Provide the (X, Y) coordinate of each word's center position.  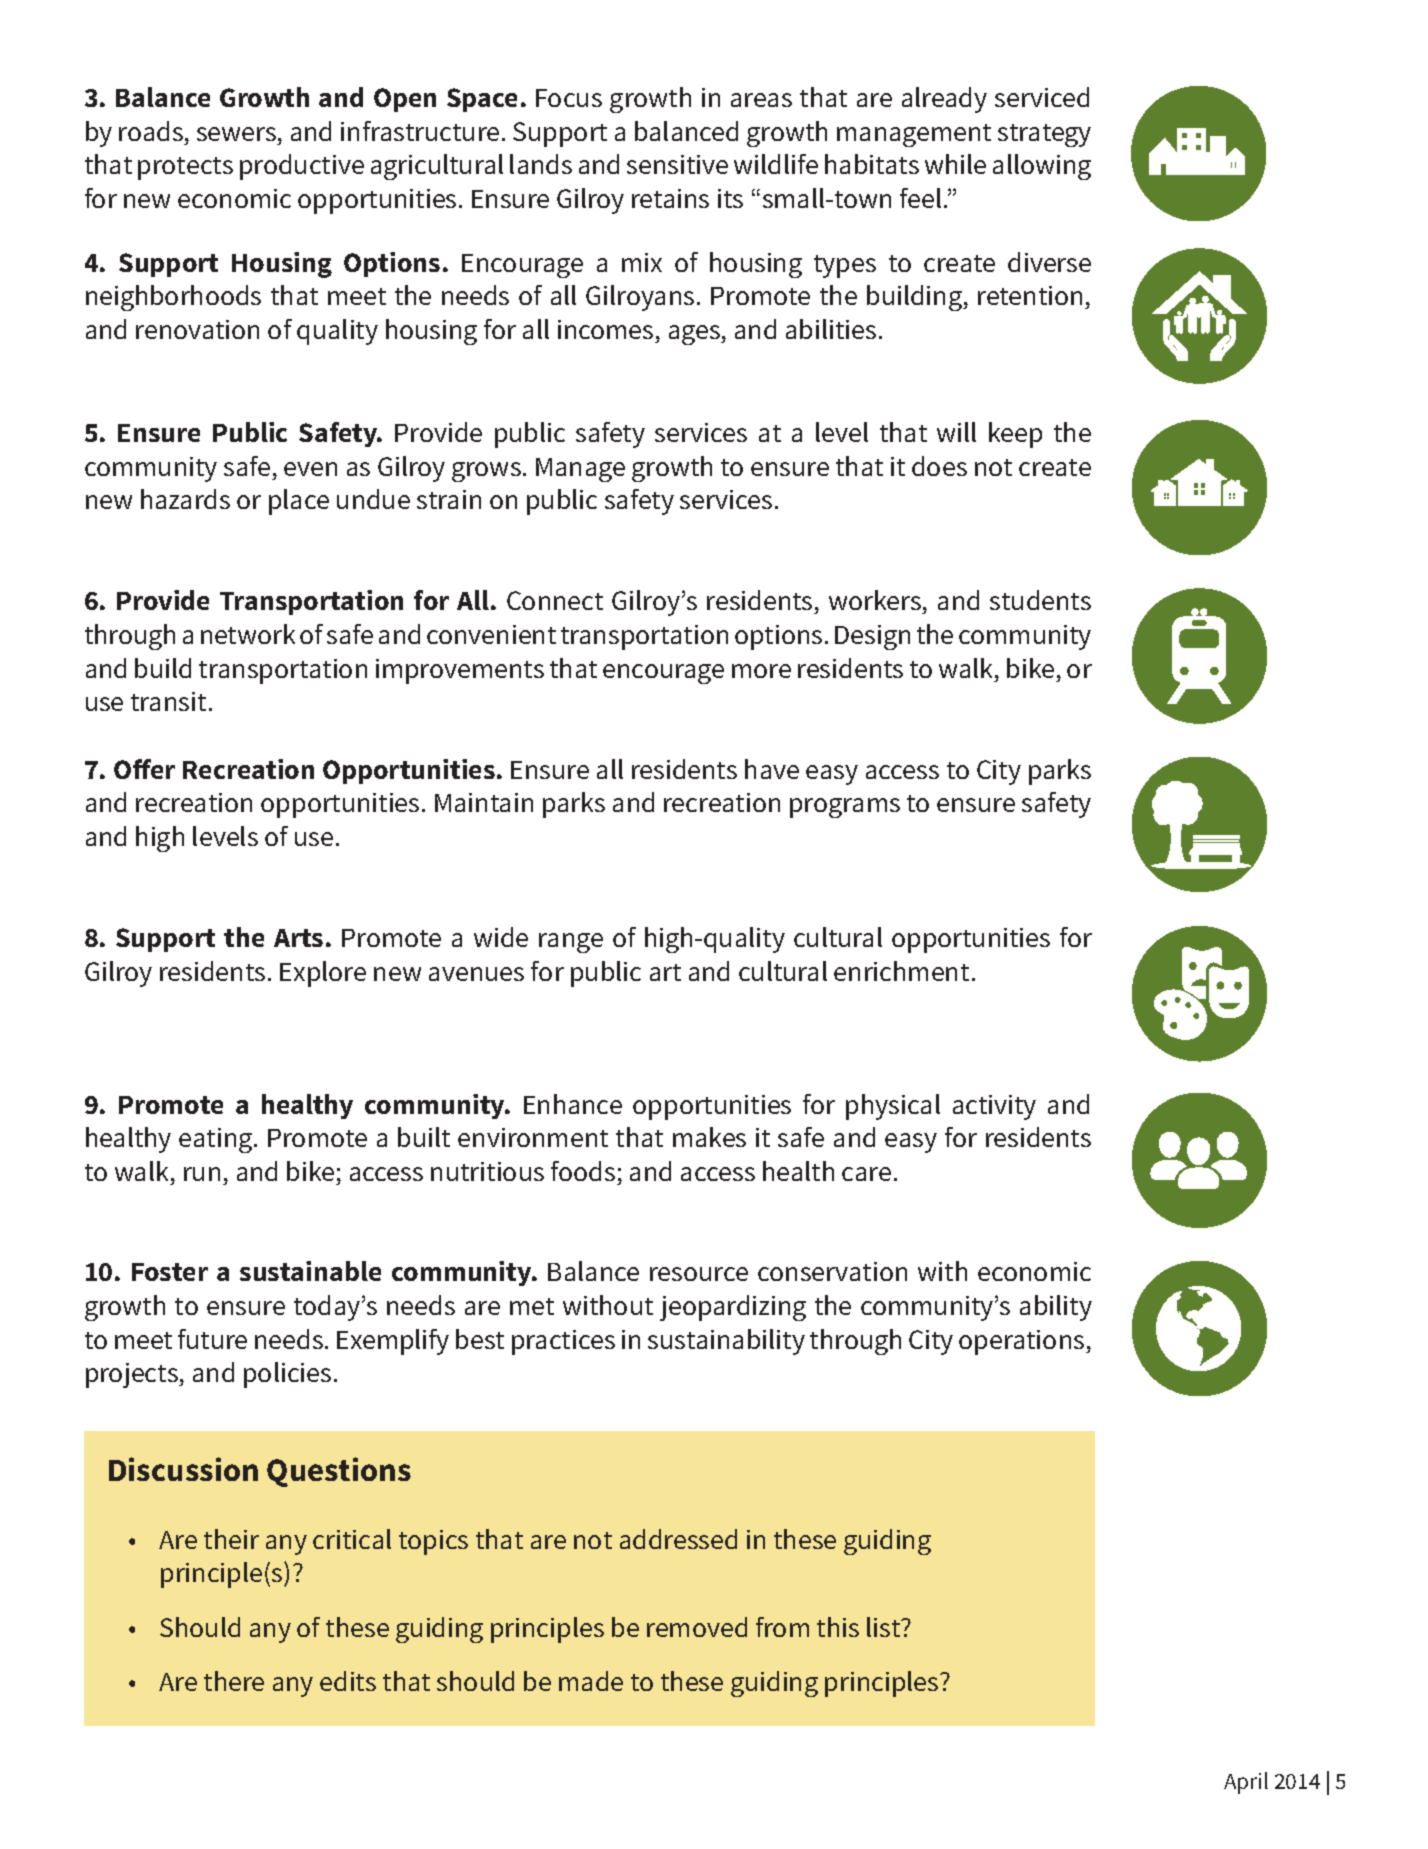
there (234, 1681)
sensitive (677, 164)
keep (1015, 435)
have (772, 769)
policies (287, 1375)
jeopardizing (733, 1308)
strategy (1044, 135)
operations (1023, 1342)
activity (994, 1107)
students (1040, 600)
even (310, 469)
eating (217, 1140)
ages (695, 335)
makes (709, 1137)
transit (168, 701)
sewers (236, 134)
